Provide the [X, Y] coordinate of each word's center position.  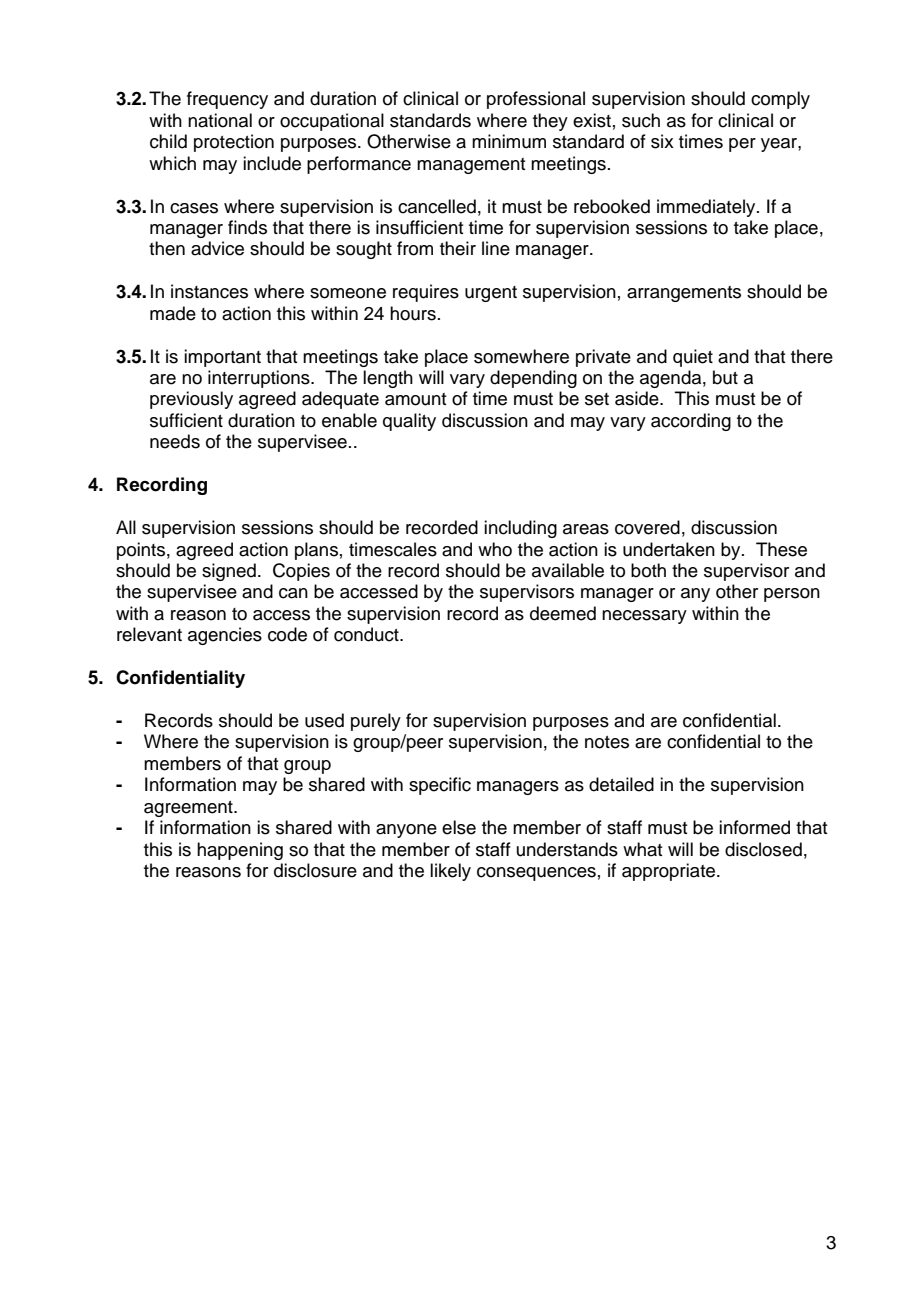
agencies [225, 636]
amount [416, 399]
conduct [367, 634]
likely [450, 872]
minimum [509, 141]
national [220, 120]
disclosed [763, 849]
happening [240, 851]
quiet [693, 358]
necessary [644, 617]
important [222, 358]
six [662, 141]
